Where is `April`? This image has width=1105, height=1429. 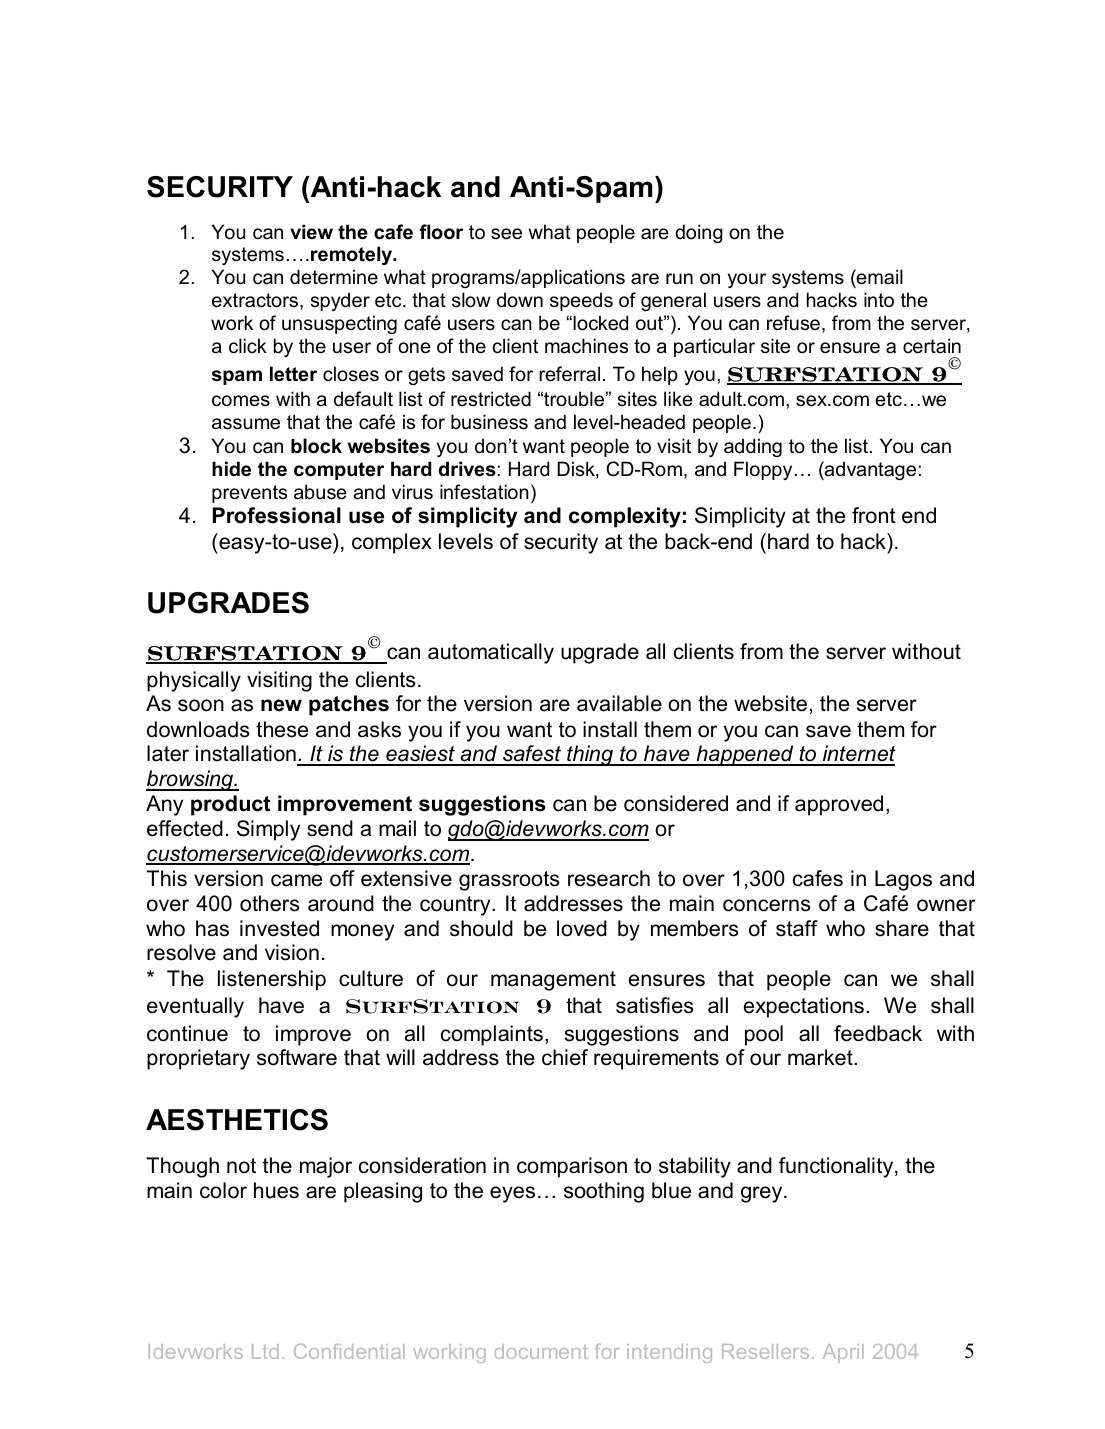 April is located at coordinates (843, 1353).
